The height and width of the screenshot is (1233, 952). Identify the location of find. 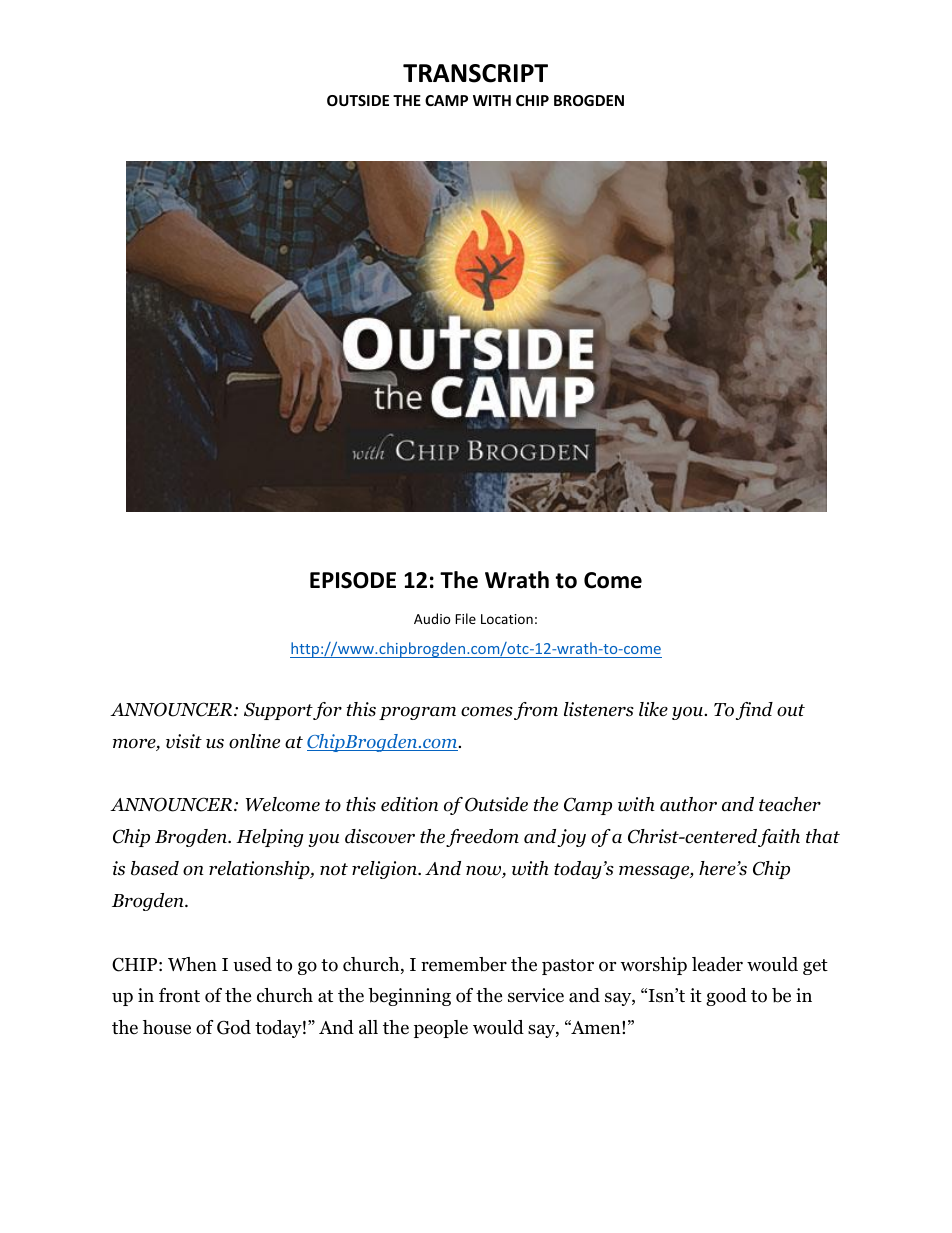
(754, 711).
